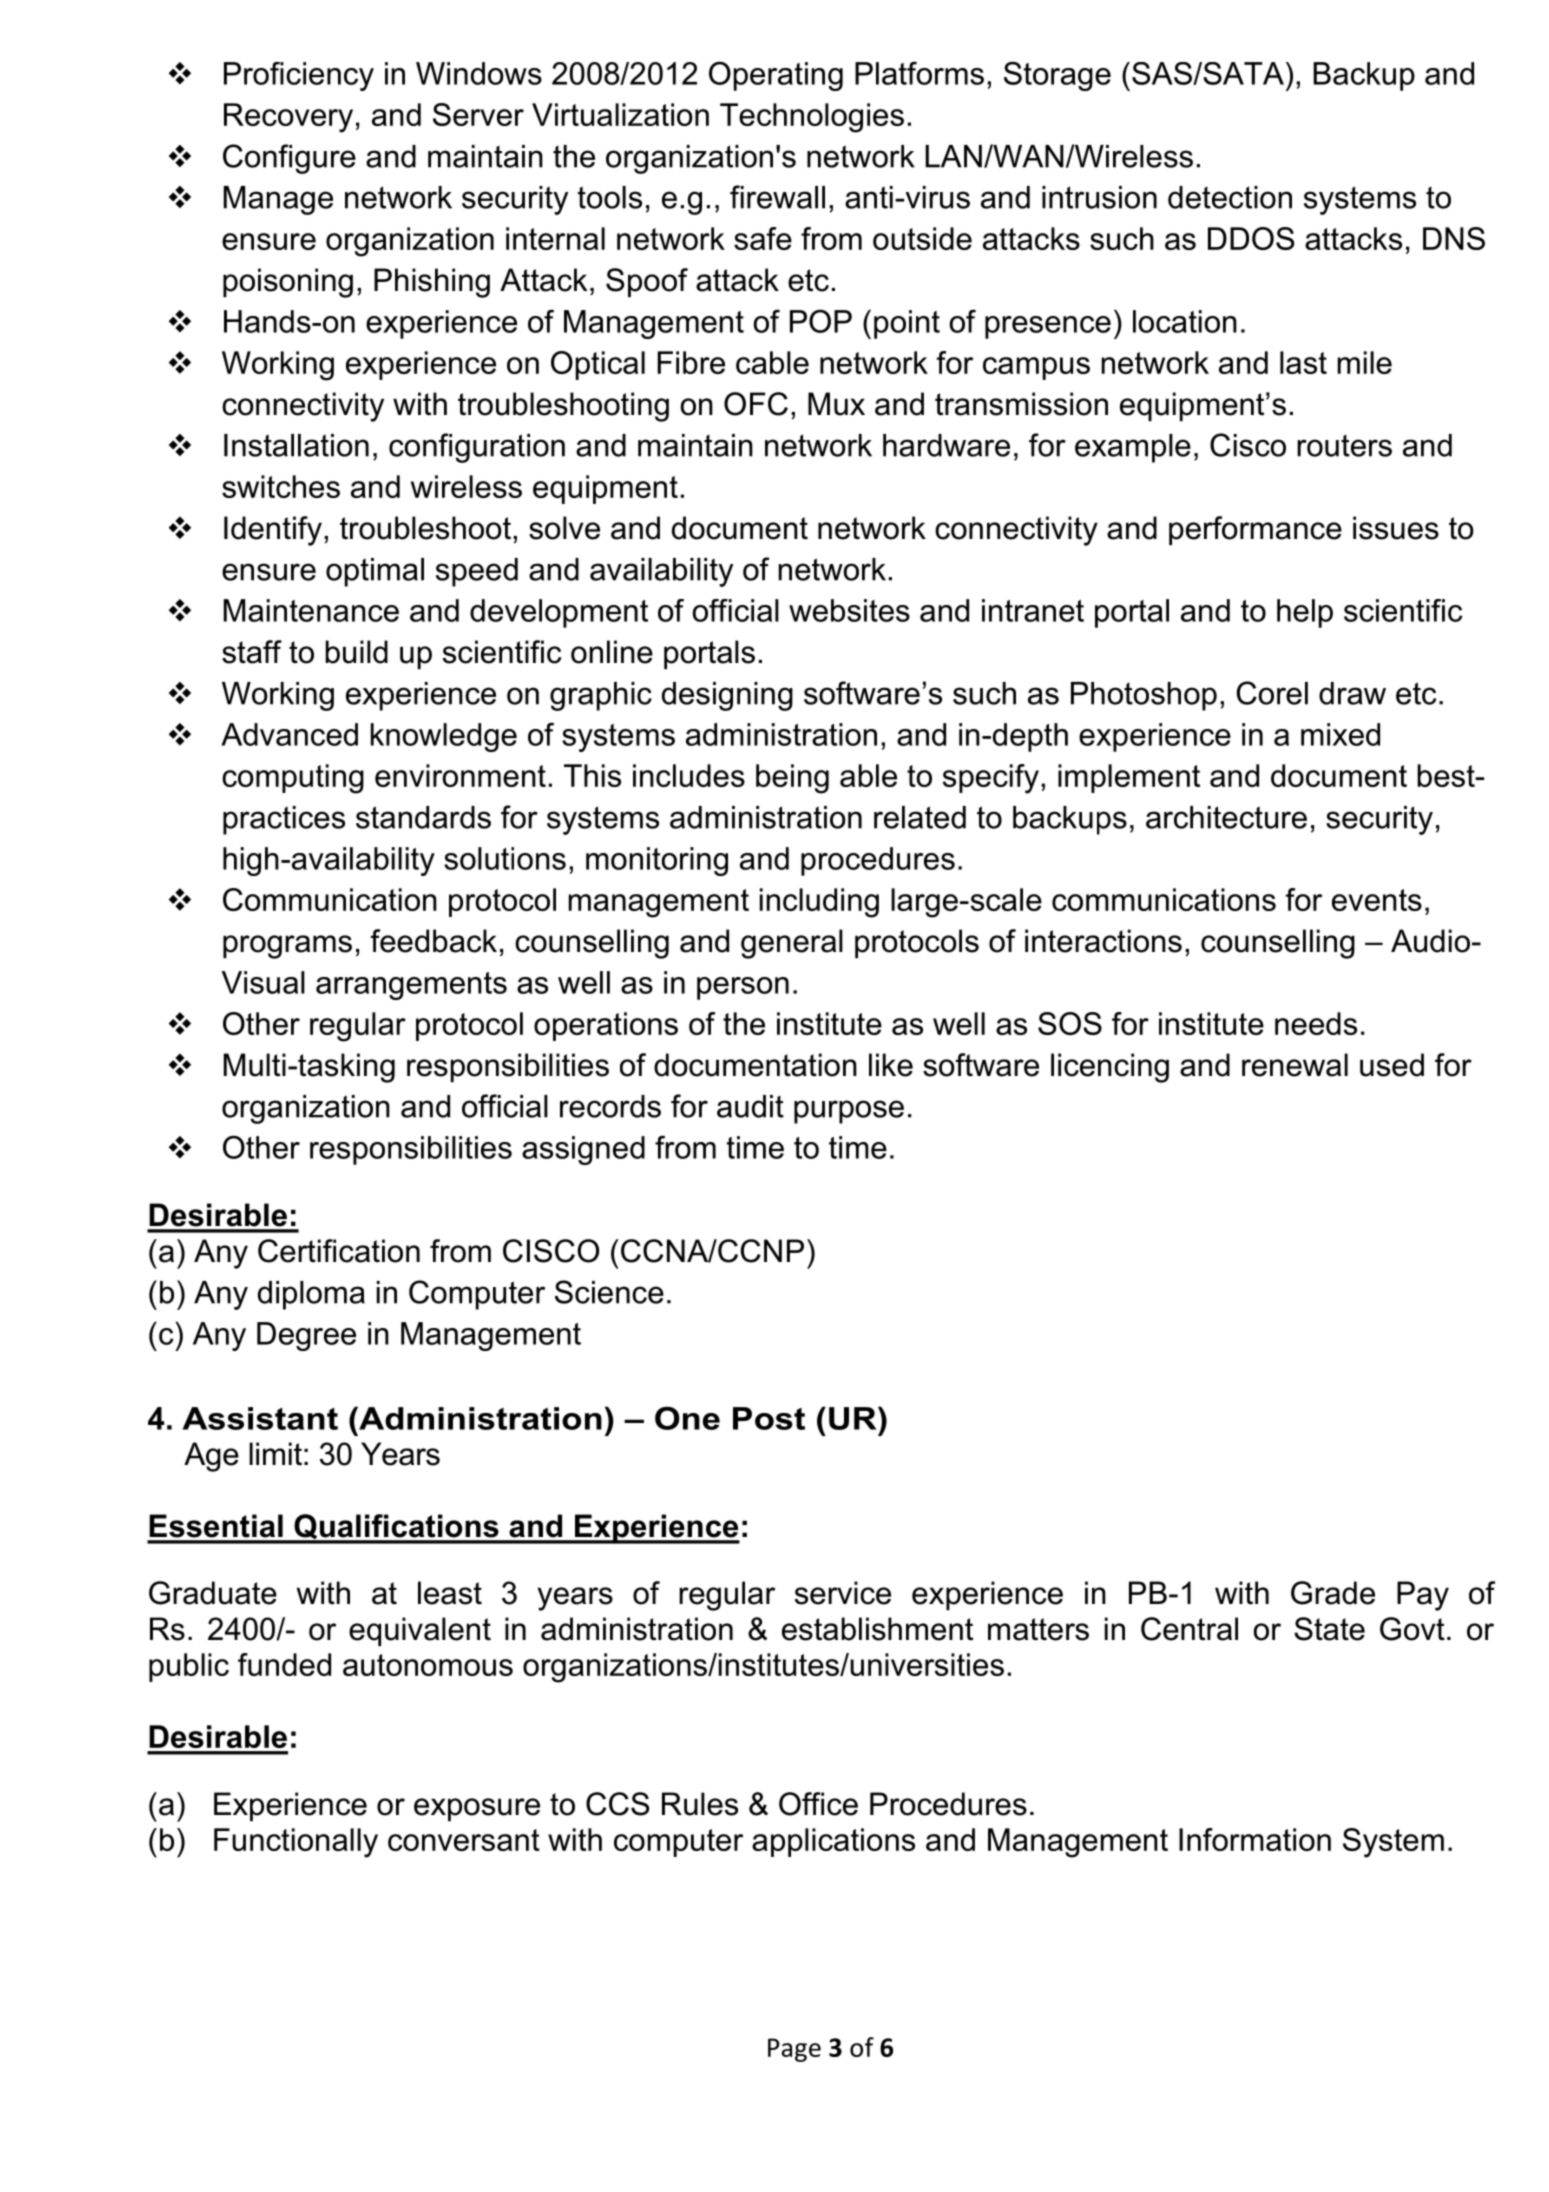 The image size is (1549, 2192). What do you see at coordinates (794, 2050) in the document?
I see `Page` at bounding box center [794, 2050].
